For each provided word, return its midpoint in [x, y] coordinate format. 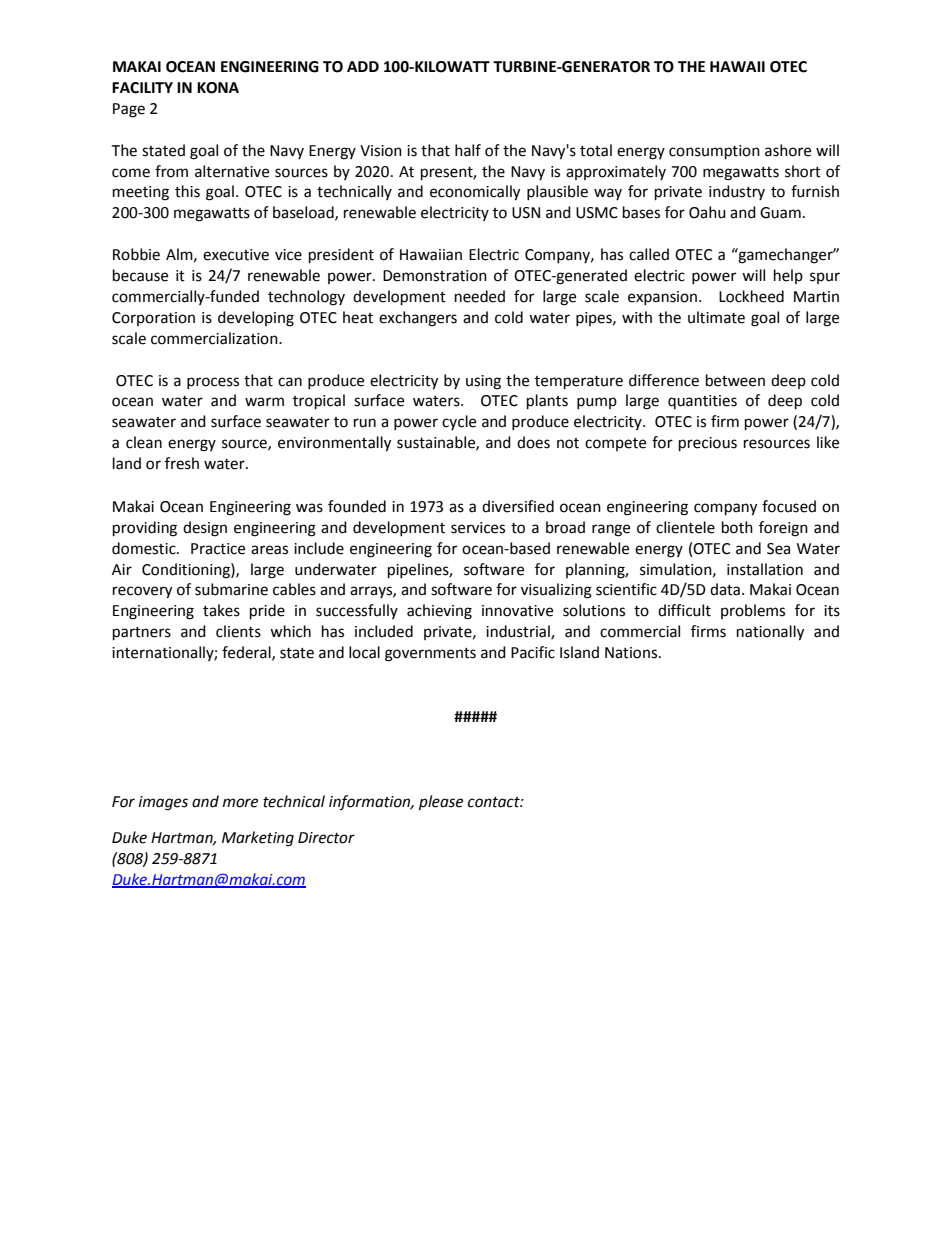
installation [765, 569]
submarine [231, 589]
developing [256, 319]
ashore [788, 150]
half [468, 150]
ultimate [716, 317]
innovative [517, 611]
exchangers [418, 319]
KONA [218, 88]
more [240, 803]
